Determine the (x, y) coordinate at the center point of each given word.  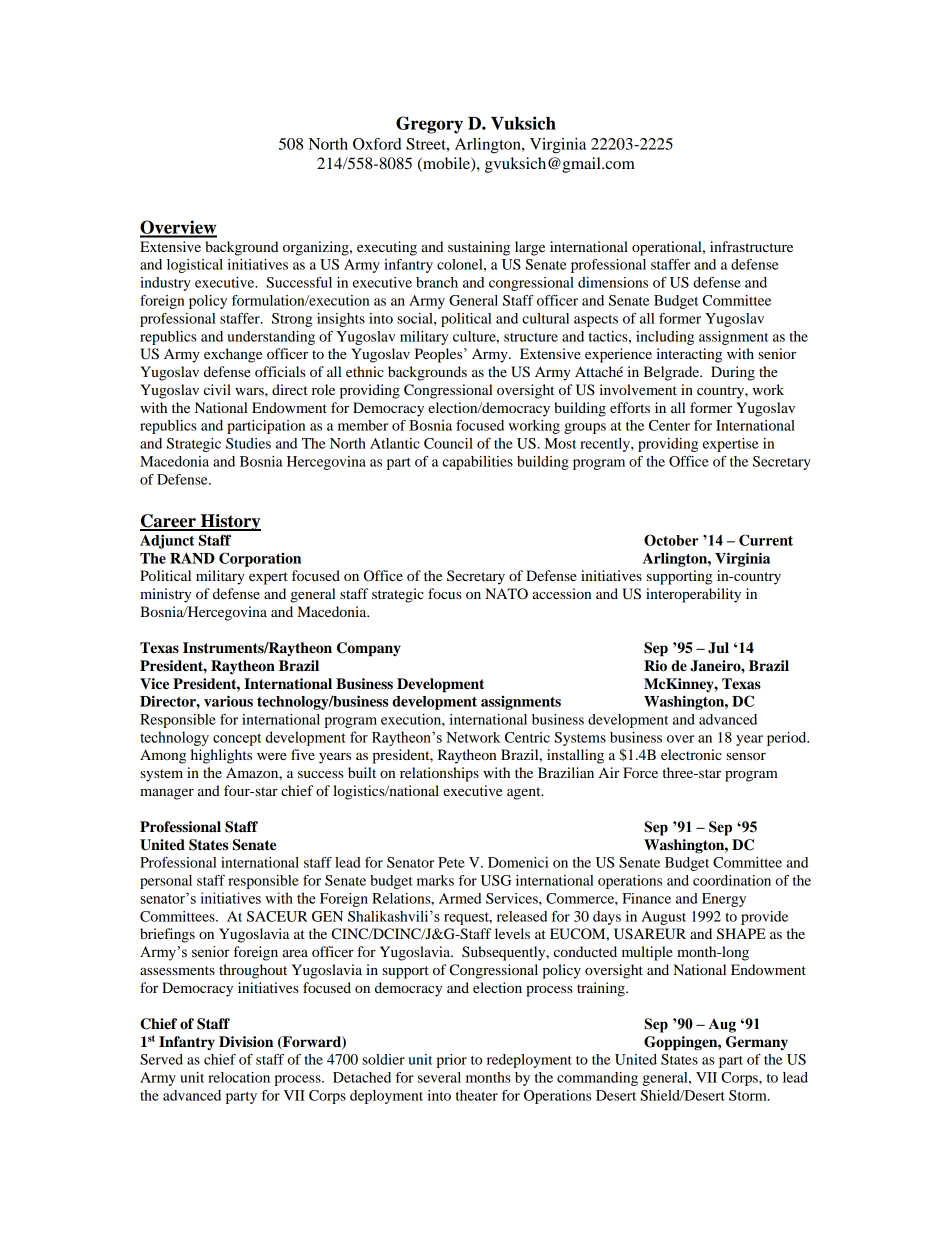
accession (561, 593)
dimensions (613, 282)
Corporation (260, 559)
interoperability (693, 595)
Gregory (429, 125)
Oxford (377, 144)
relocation (239, 1077)
